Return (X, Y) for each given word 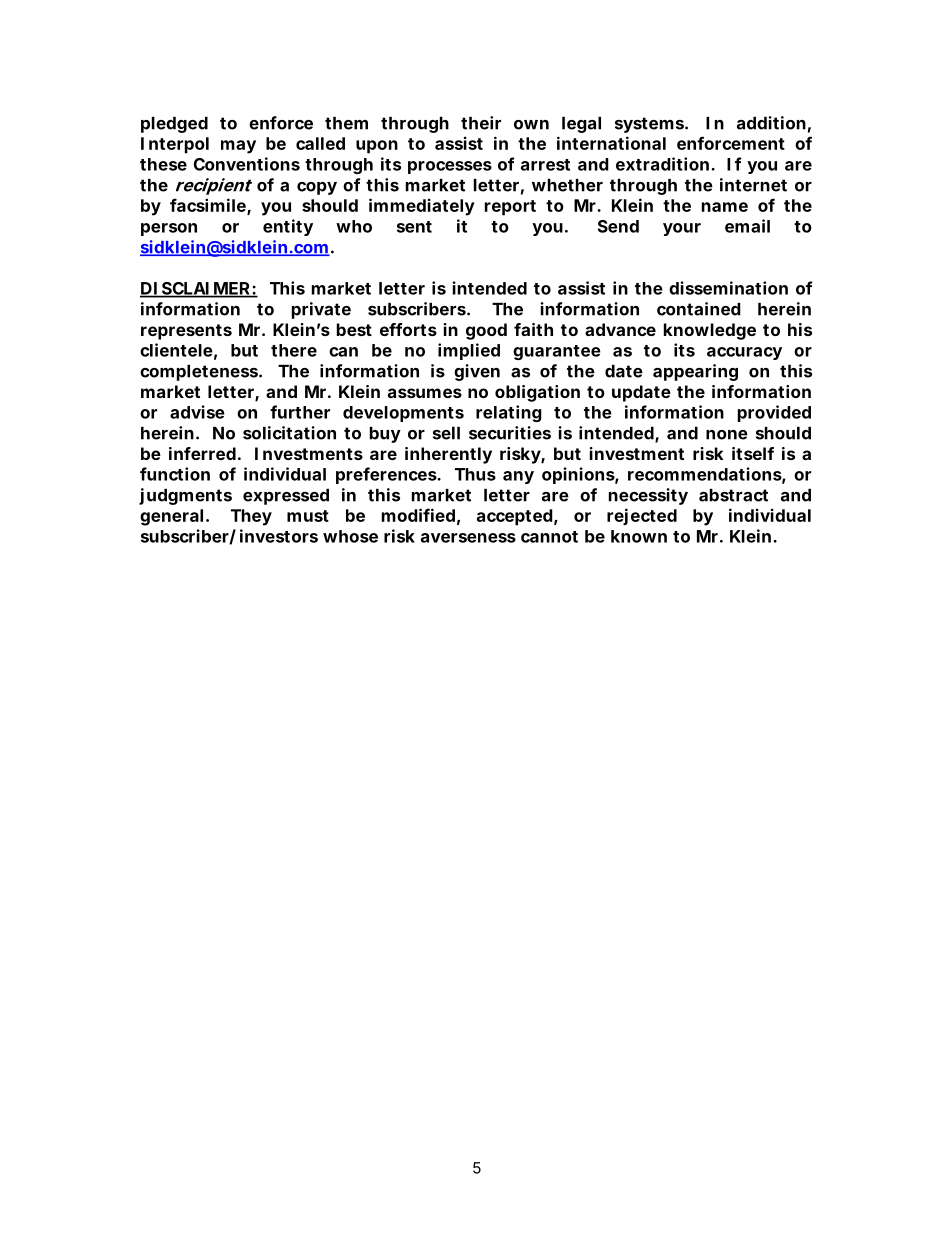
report (510, 208)
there (294, 350)
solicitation (289, 433)
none (727, 435)
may (238, 147)
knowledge (710, 331)
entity (288, 227)
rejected (642, 516)
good (486, 331)
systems (650, 125)
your (682, 229)
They (251, 517)
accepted (515, 517)
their (481, 123)
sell (446, 433)
